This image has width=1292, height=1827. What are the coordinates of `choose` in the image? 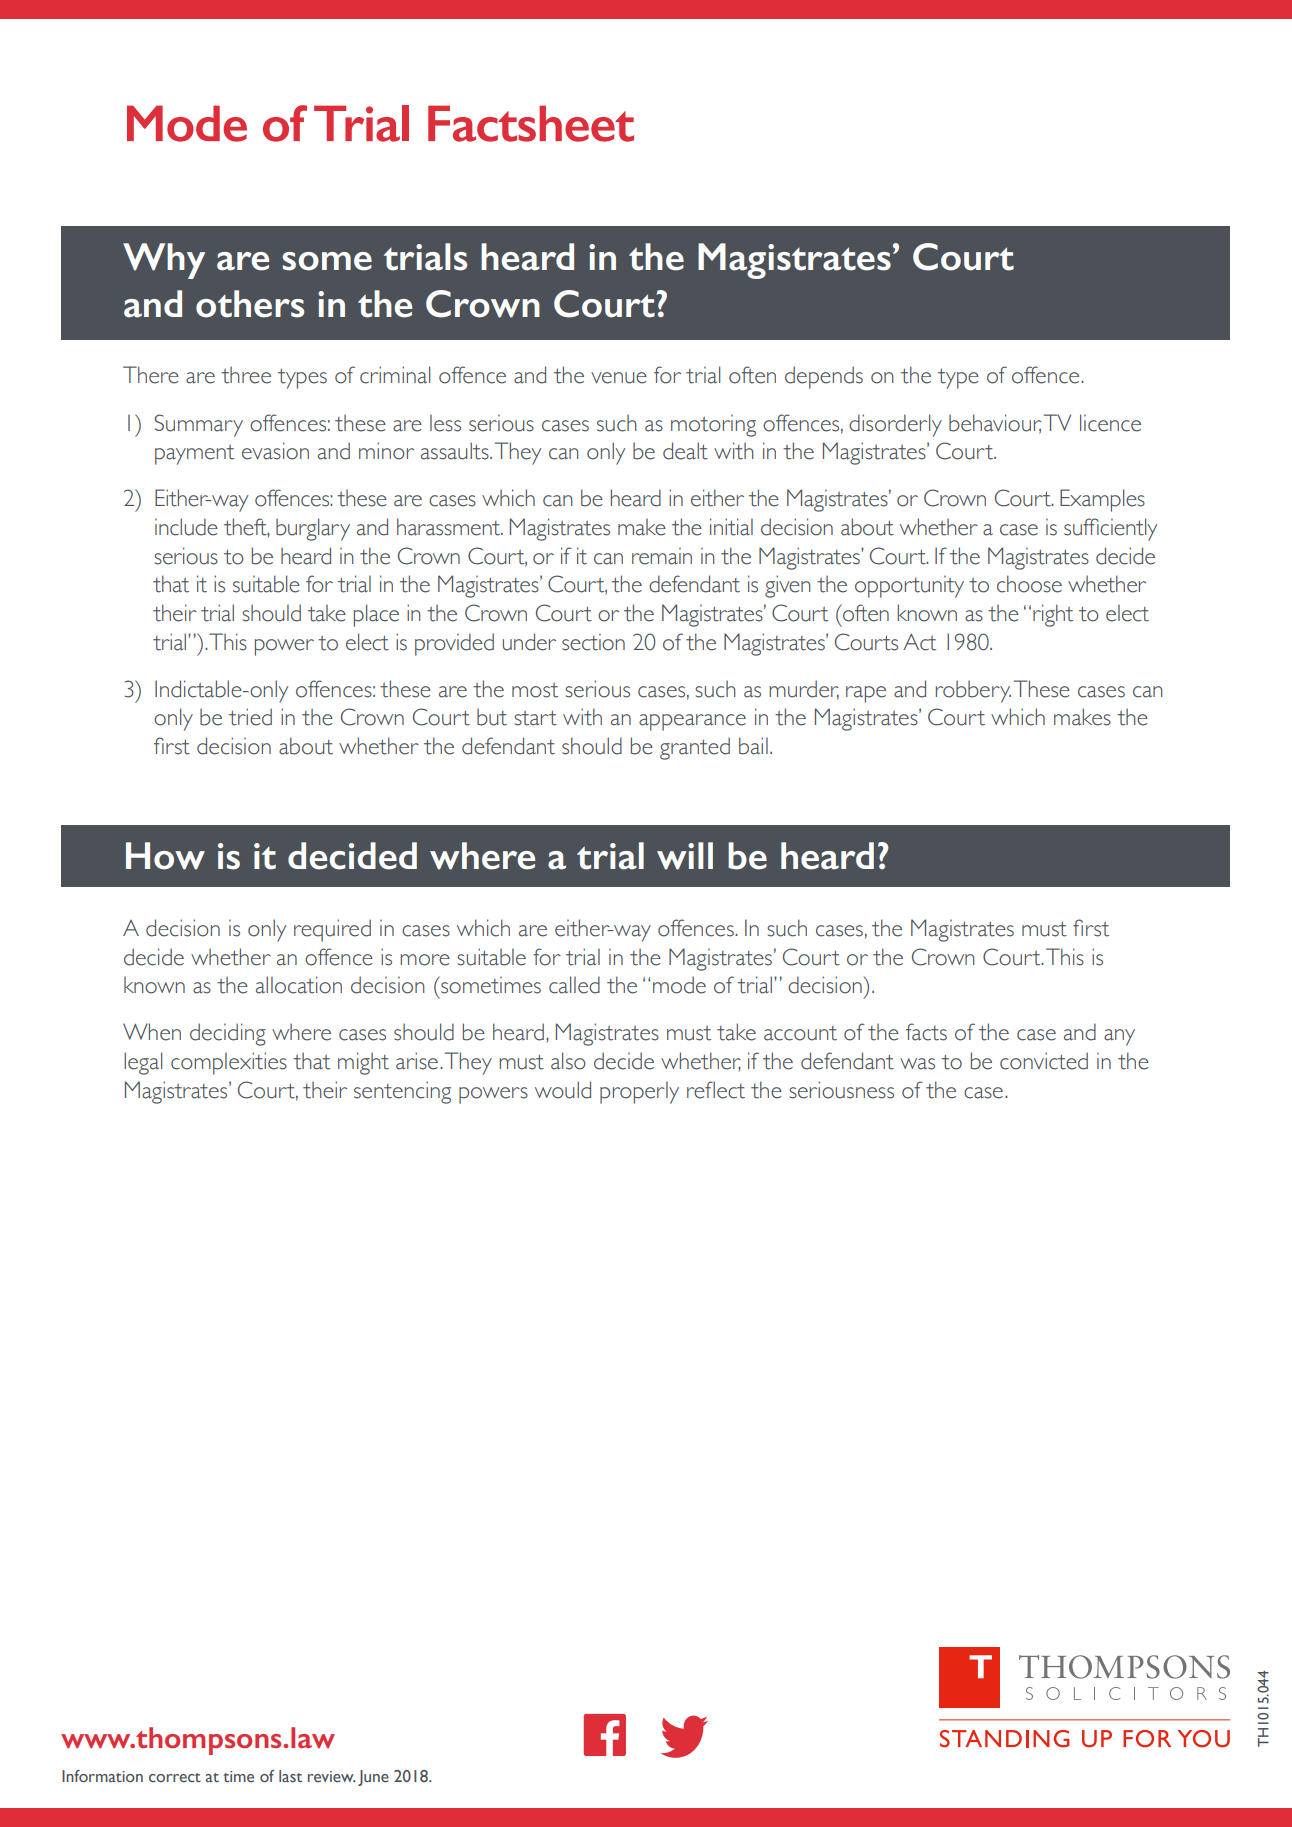 It's located at (1029, 584).
